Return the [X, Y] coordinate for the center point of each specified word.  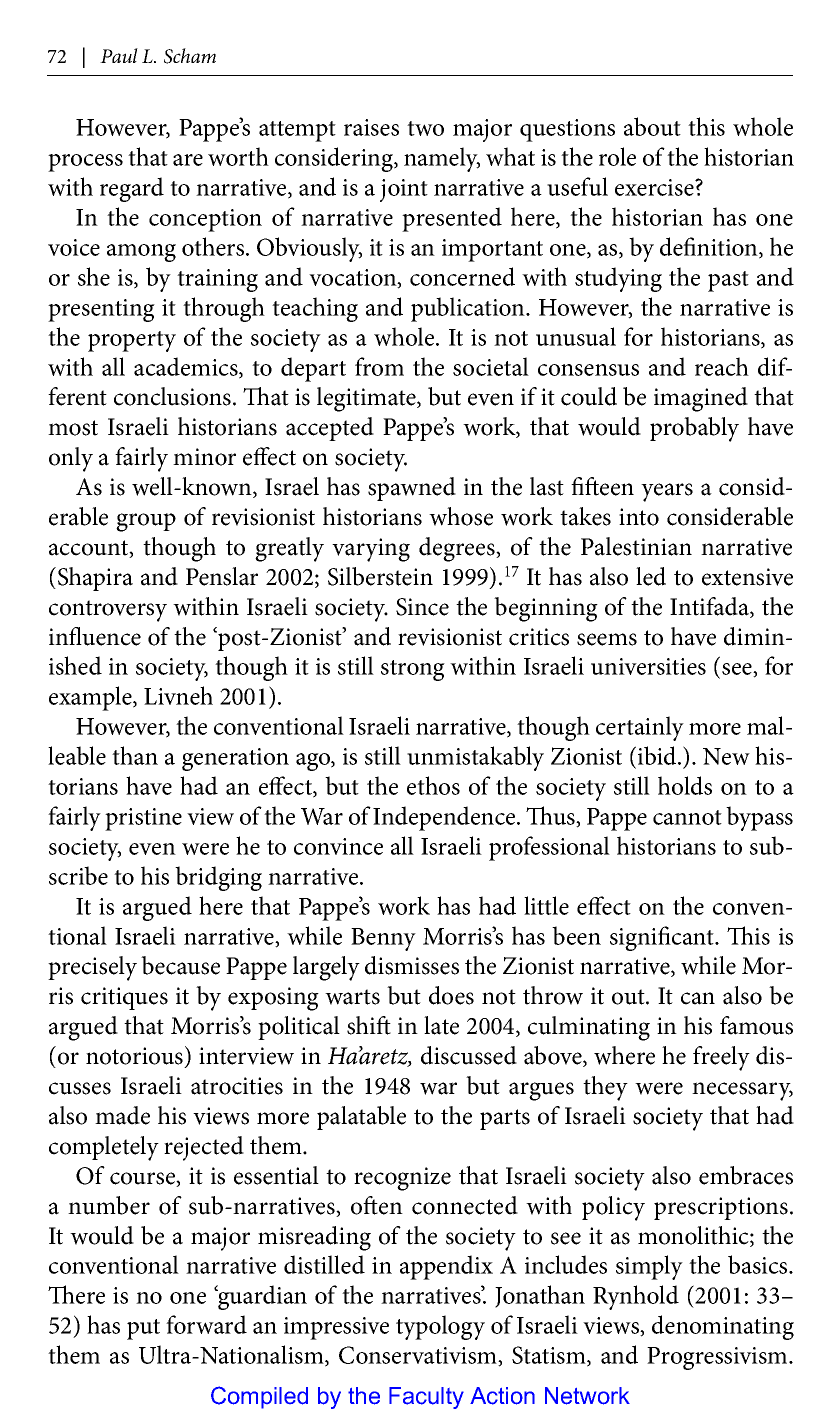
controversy [108, 611]
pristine [143, 819]
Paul [119, 55]
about [652, 126]
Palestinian [636, 546]
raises [371, 127]
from [379, 366]
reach [722, 366]
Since [422, 607]
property [132, 341]
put [143, 1329]
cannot [687, 817]
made [122, 1115]
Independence [445, 818]
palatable [361, 1118]
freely [721, 1058]
